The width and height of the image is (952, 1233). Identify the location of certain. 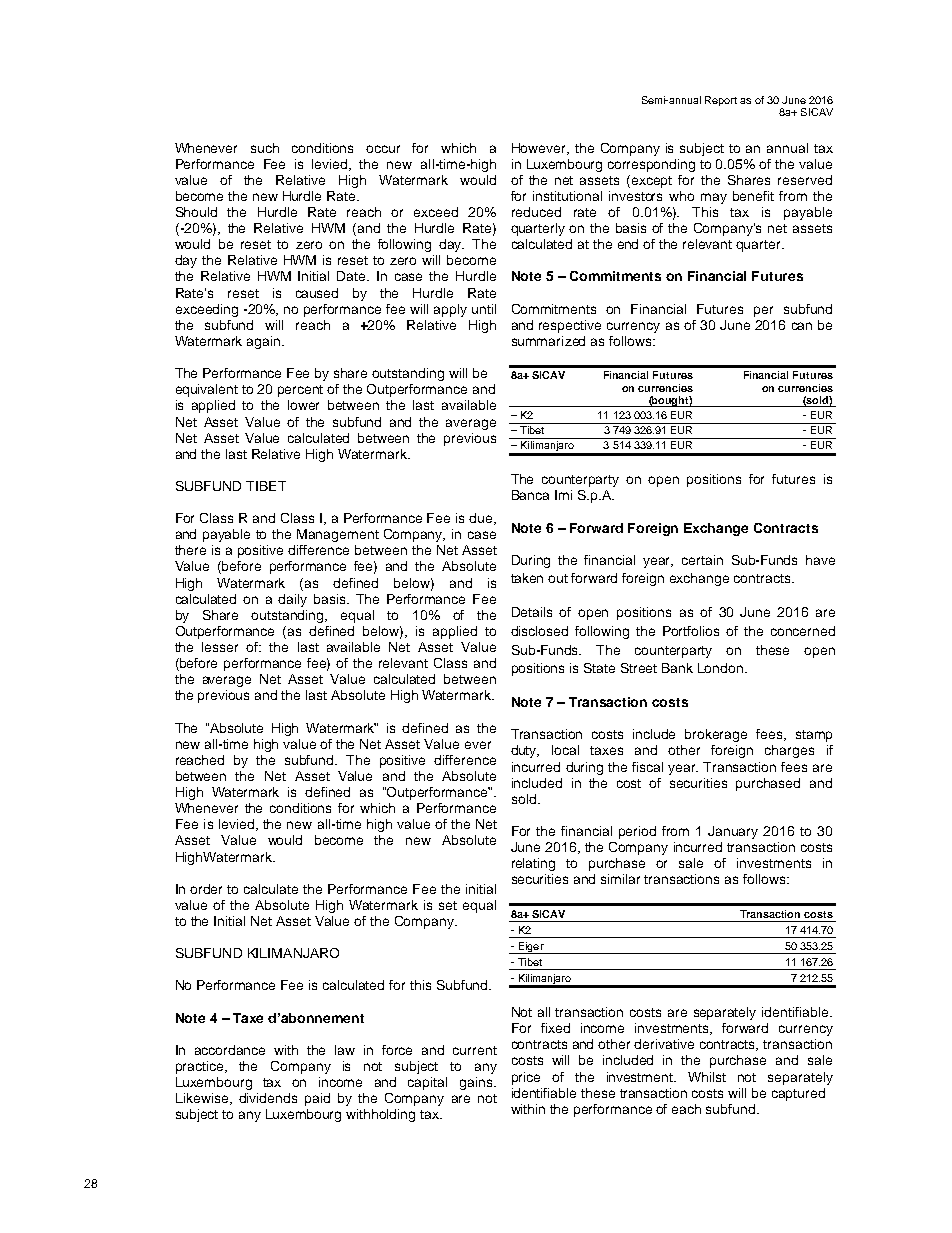
(702, 560).
